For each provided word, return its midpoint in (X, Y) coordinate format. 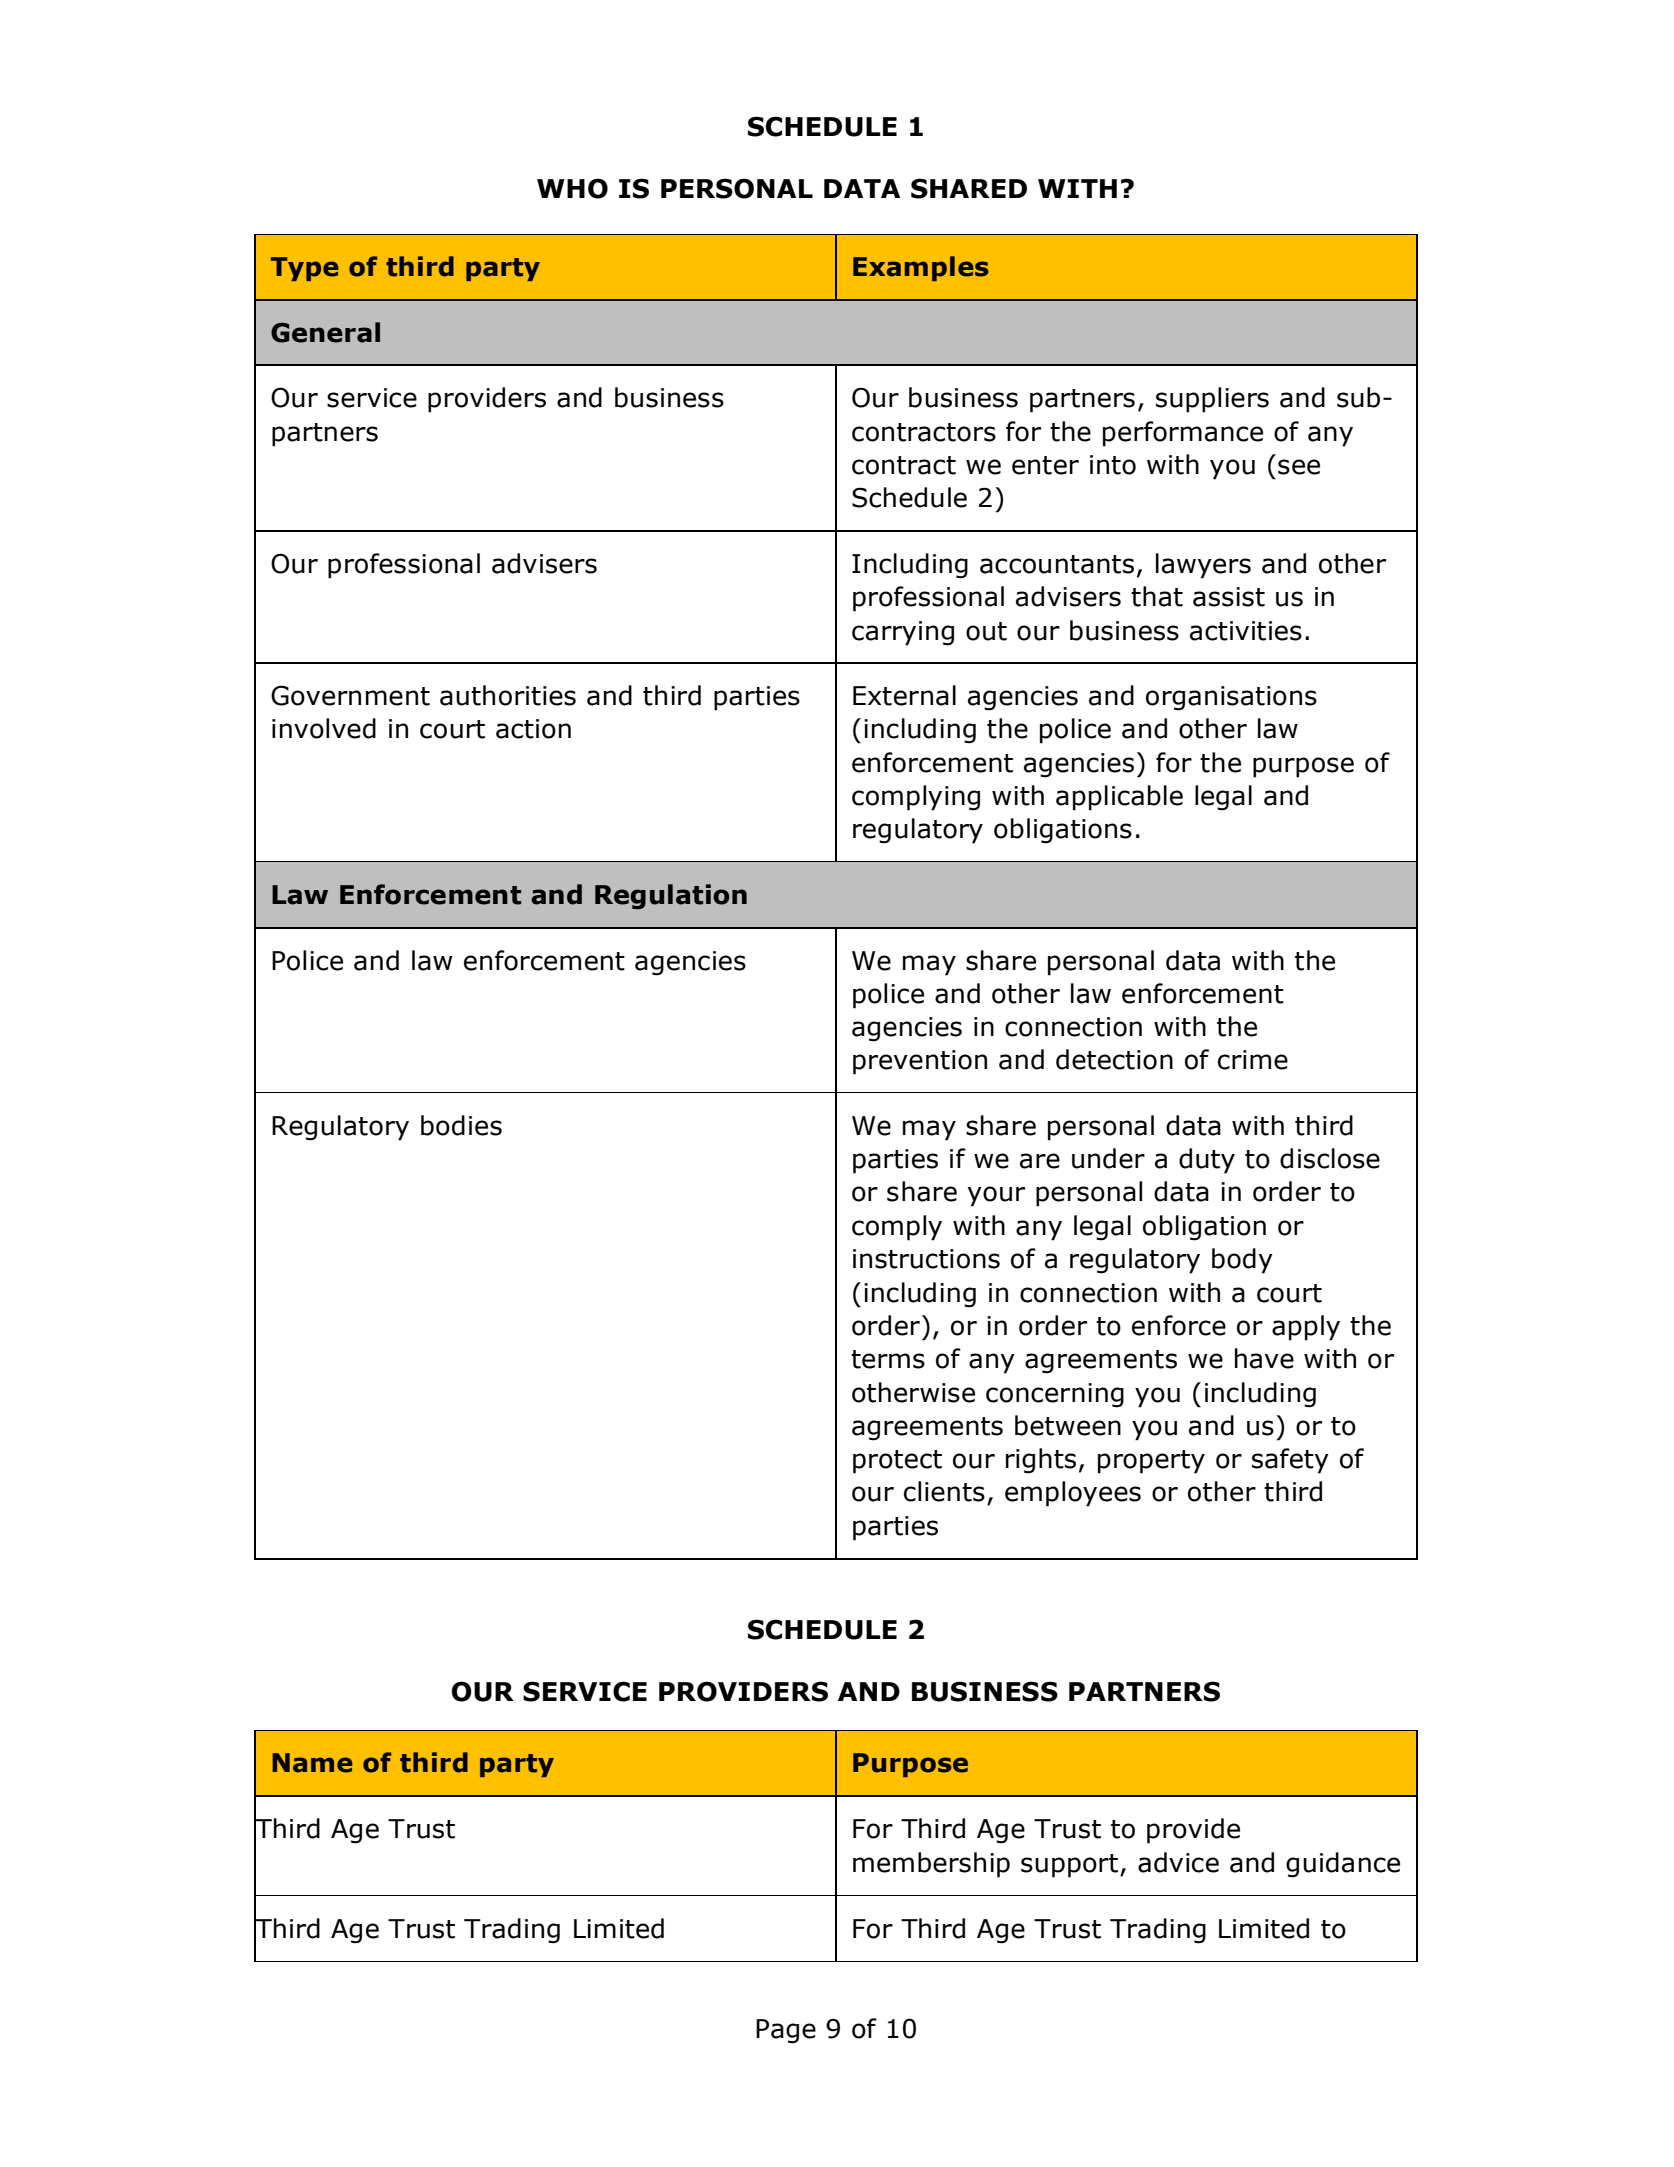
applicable (1119, 798)
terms (888, 1359)
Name (312, 1763)
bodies (461, 1125)
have (1264, 1358)
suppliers (1212, 400)
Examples (921, 268)
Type (305, 269)
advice (1178, 1862)
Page (786, 2031)
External (904, 695)
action (533, 729)
